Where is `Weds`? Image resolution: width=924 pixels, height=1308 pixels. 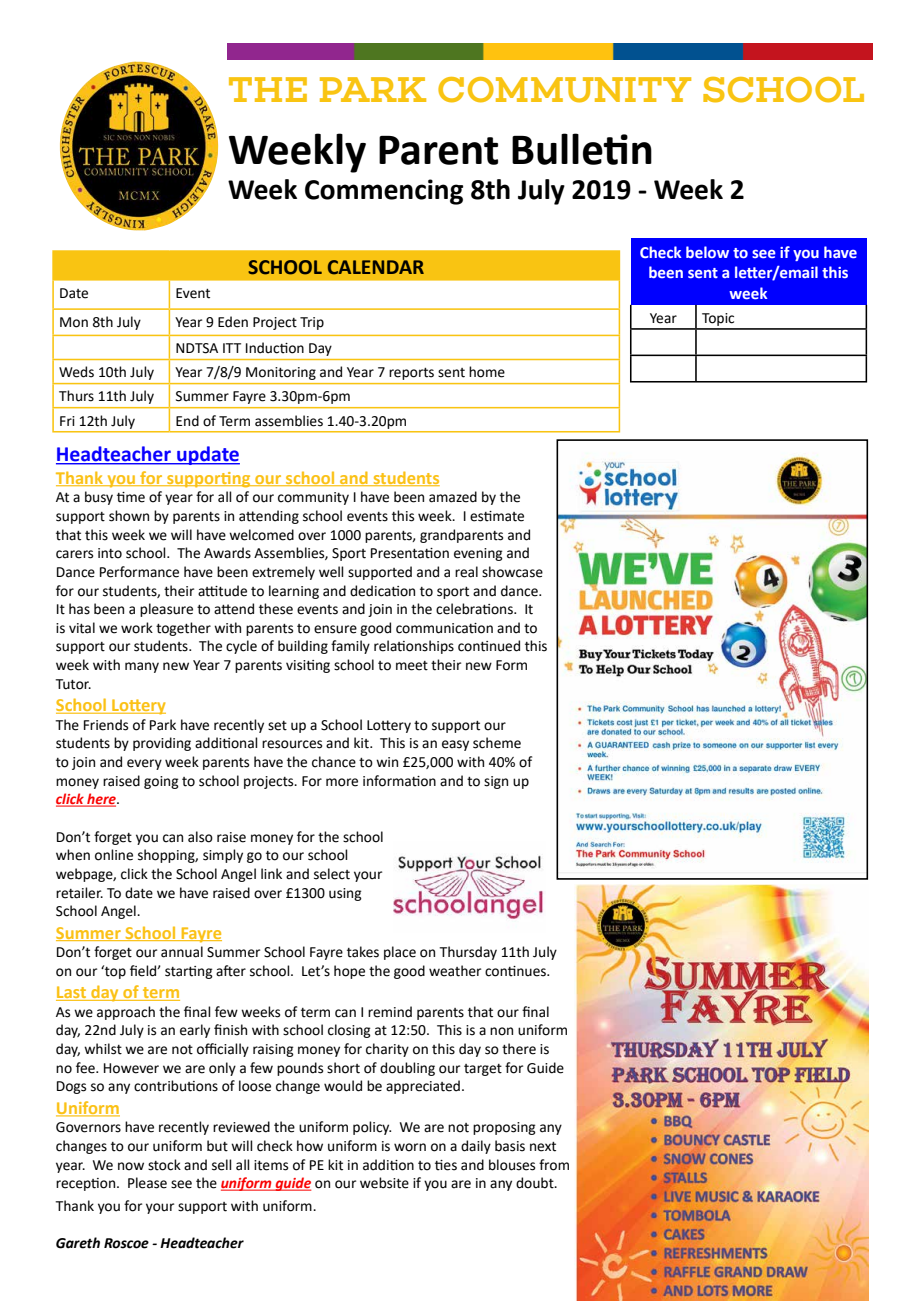 Weds is located at coordinates (76, 372).
